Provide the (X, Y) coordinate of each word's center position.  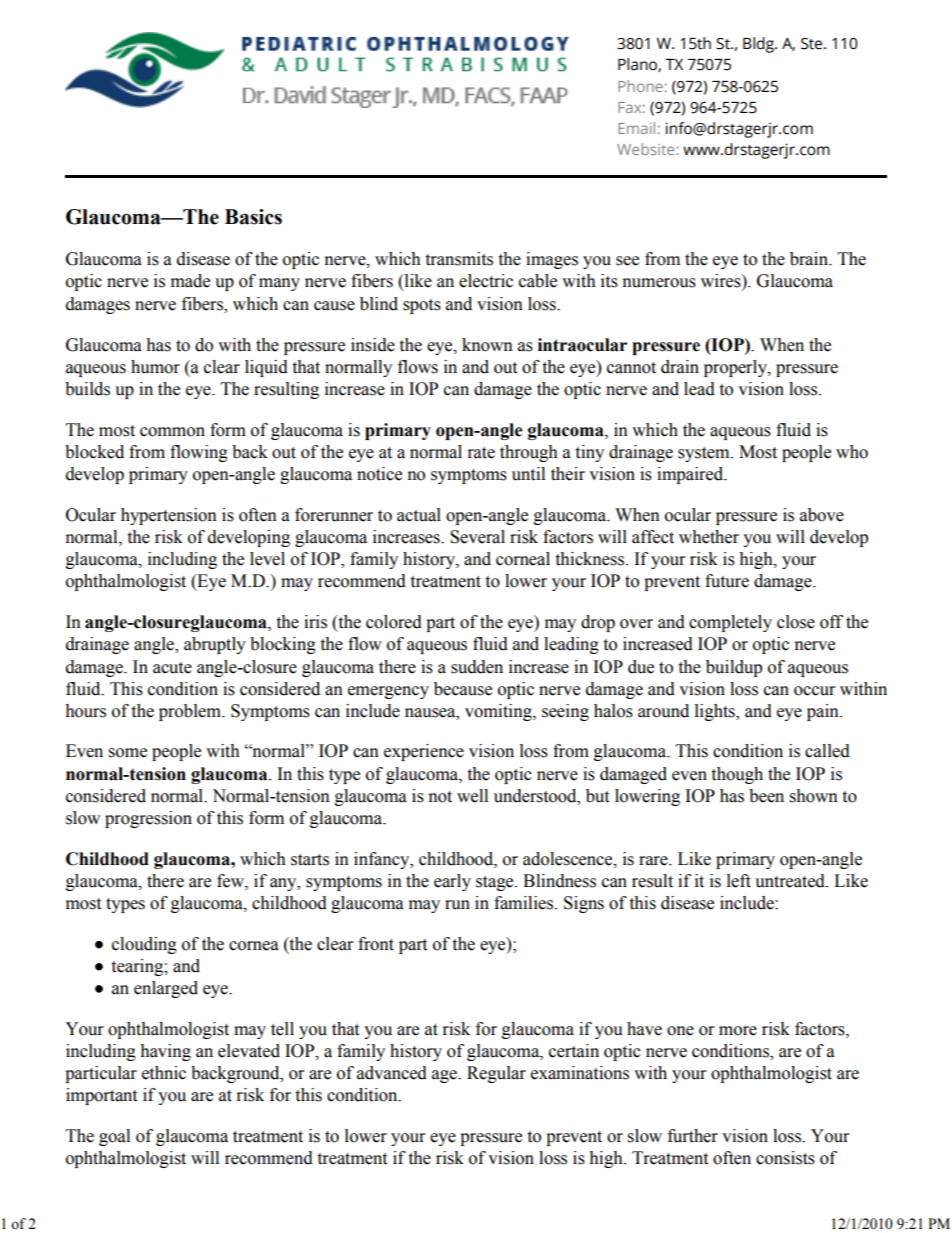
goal (114, 1137)
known (487, 345)
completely (730, 623)
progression (148, 819)
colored (394, 622)
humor (155, 367)
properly (736, 368)
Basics (253, 217)
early (452, 882)
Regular (496, 1074)
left (739, 881)
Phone (640, 86)
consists (785, 1158)
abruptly (215, 645)
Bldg (759, 45)
